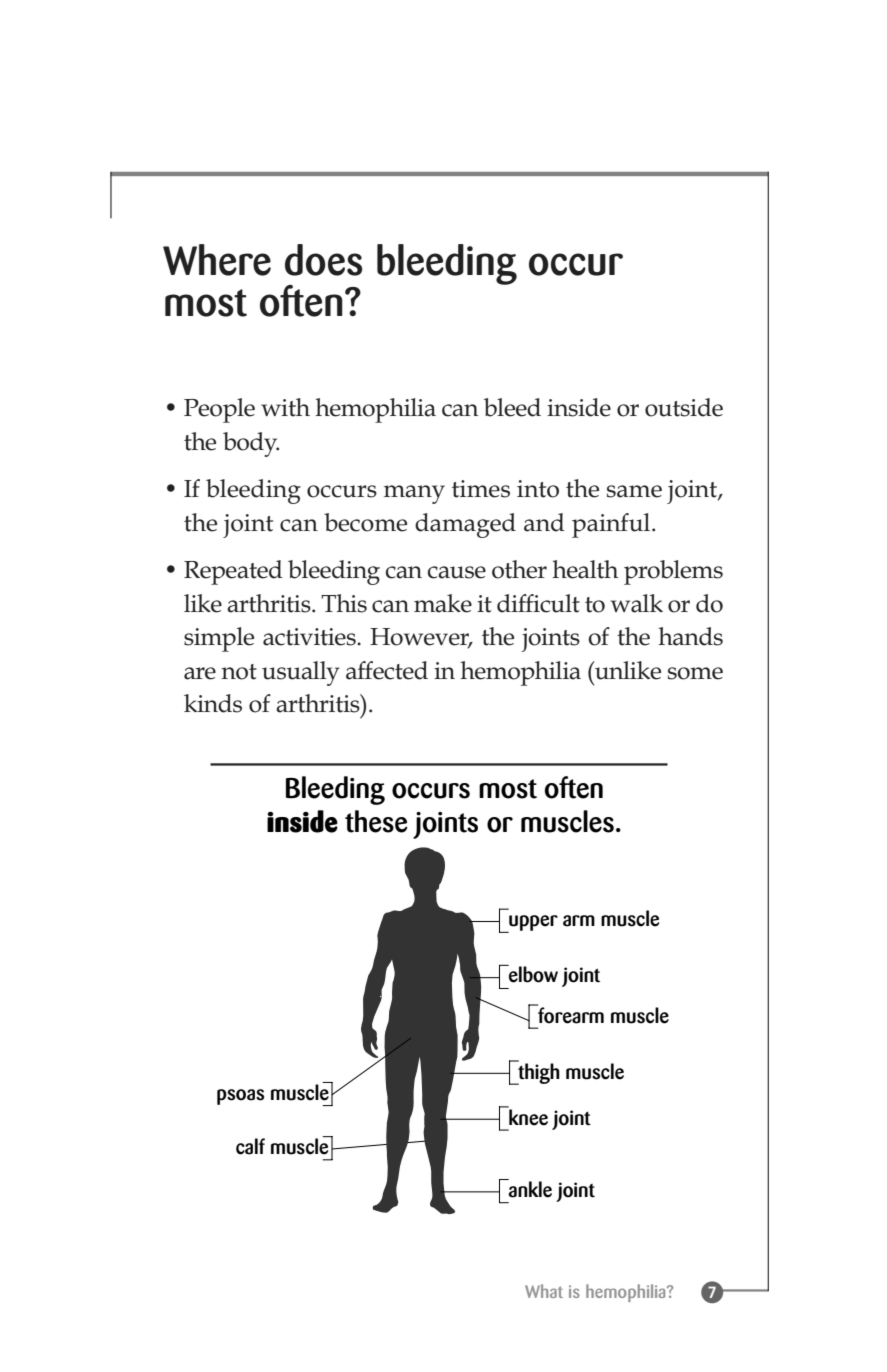  What do you see at coordinates (544, 1291) in the image?
I see `What` at bounding box center [544, 1291].
